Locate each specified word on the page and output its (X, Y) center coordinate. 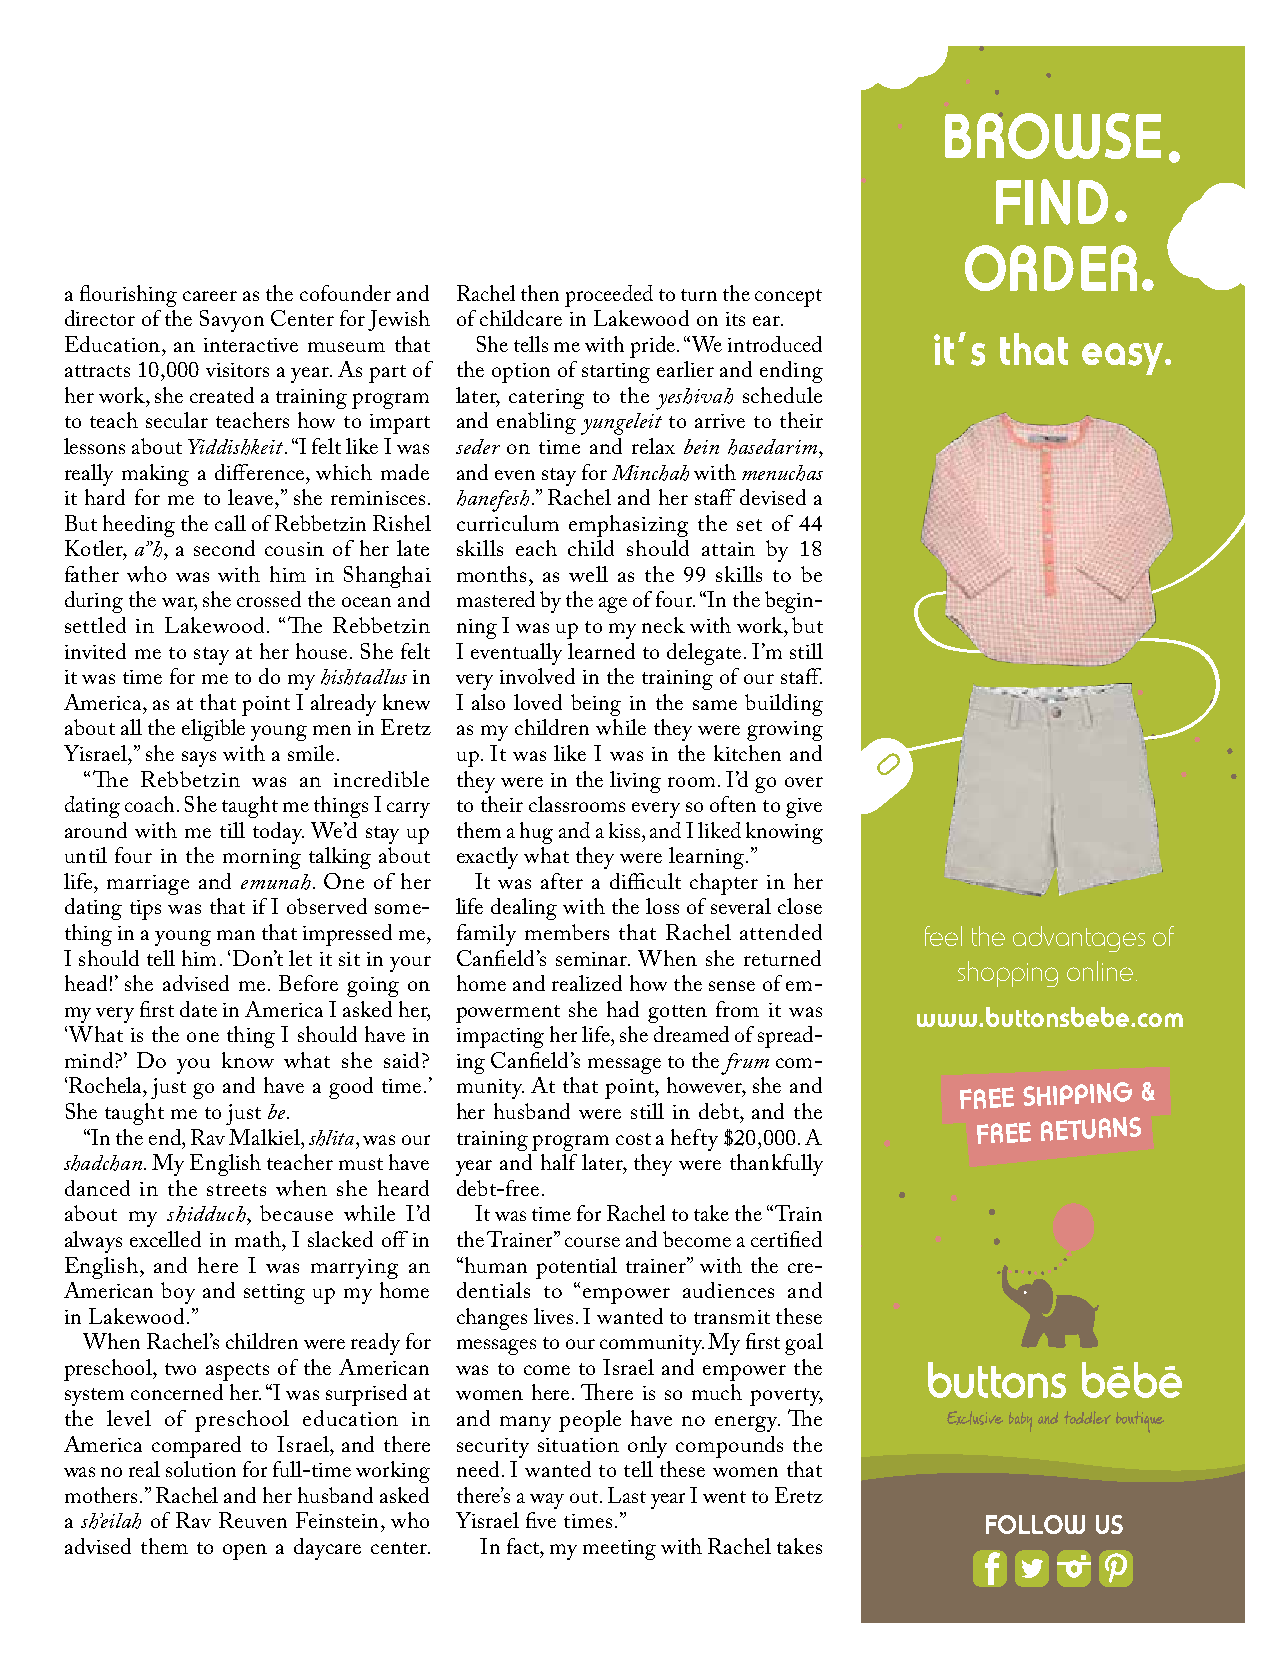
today (278, 833)
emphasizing (628, 526)
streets (236, 1190)
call (230, 523)
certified (786, 1239)
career (210, 296)
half (559, 1162)
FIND (1052, 202)
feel (943, 936)
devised (773, 497)
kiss (626, 830)
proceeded (609, 296)
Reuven (253, 1520)
